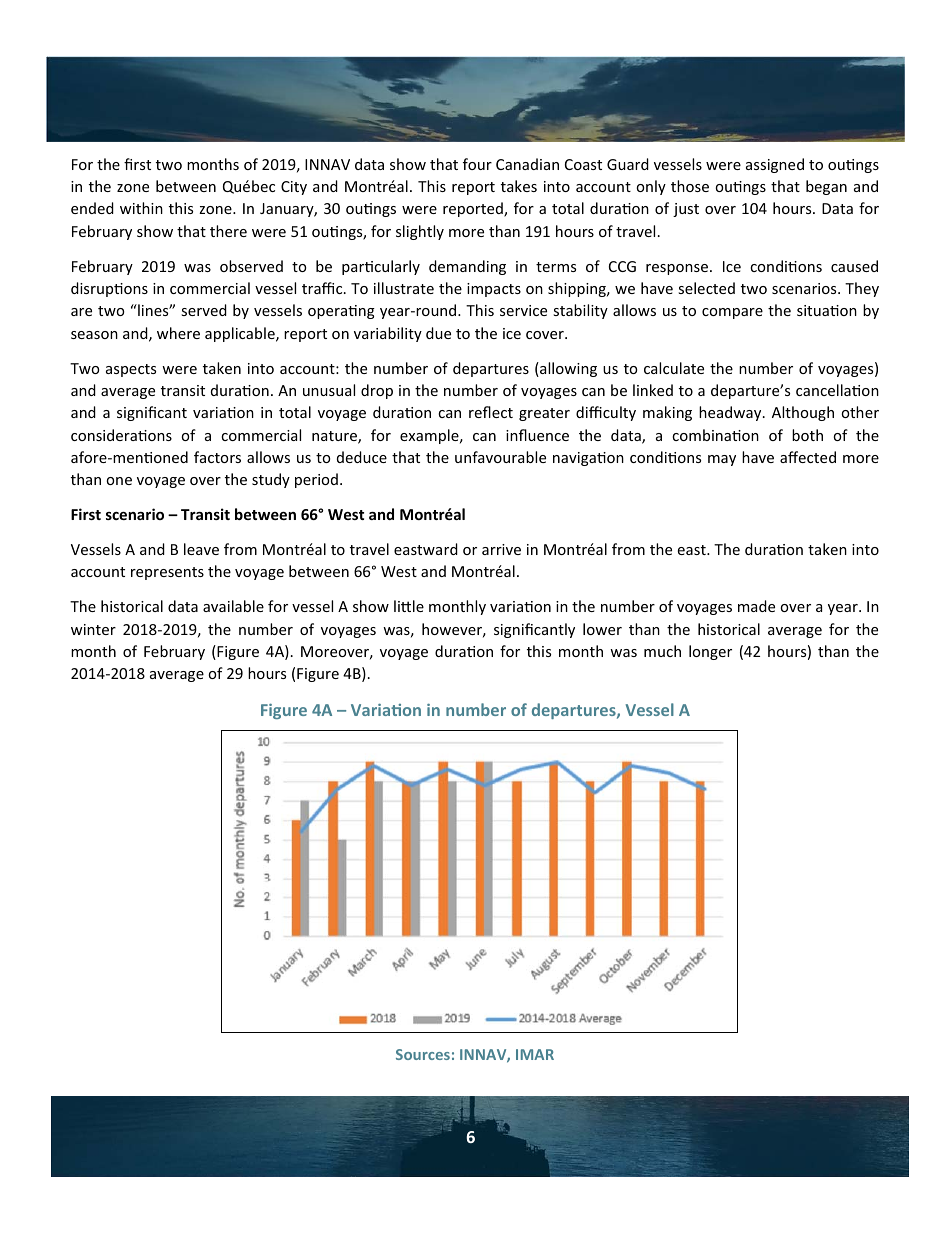 This page has width=952, height=1233. Describe the element at coordinates (93, 629) in the page. I see `winter` at that location.
